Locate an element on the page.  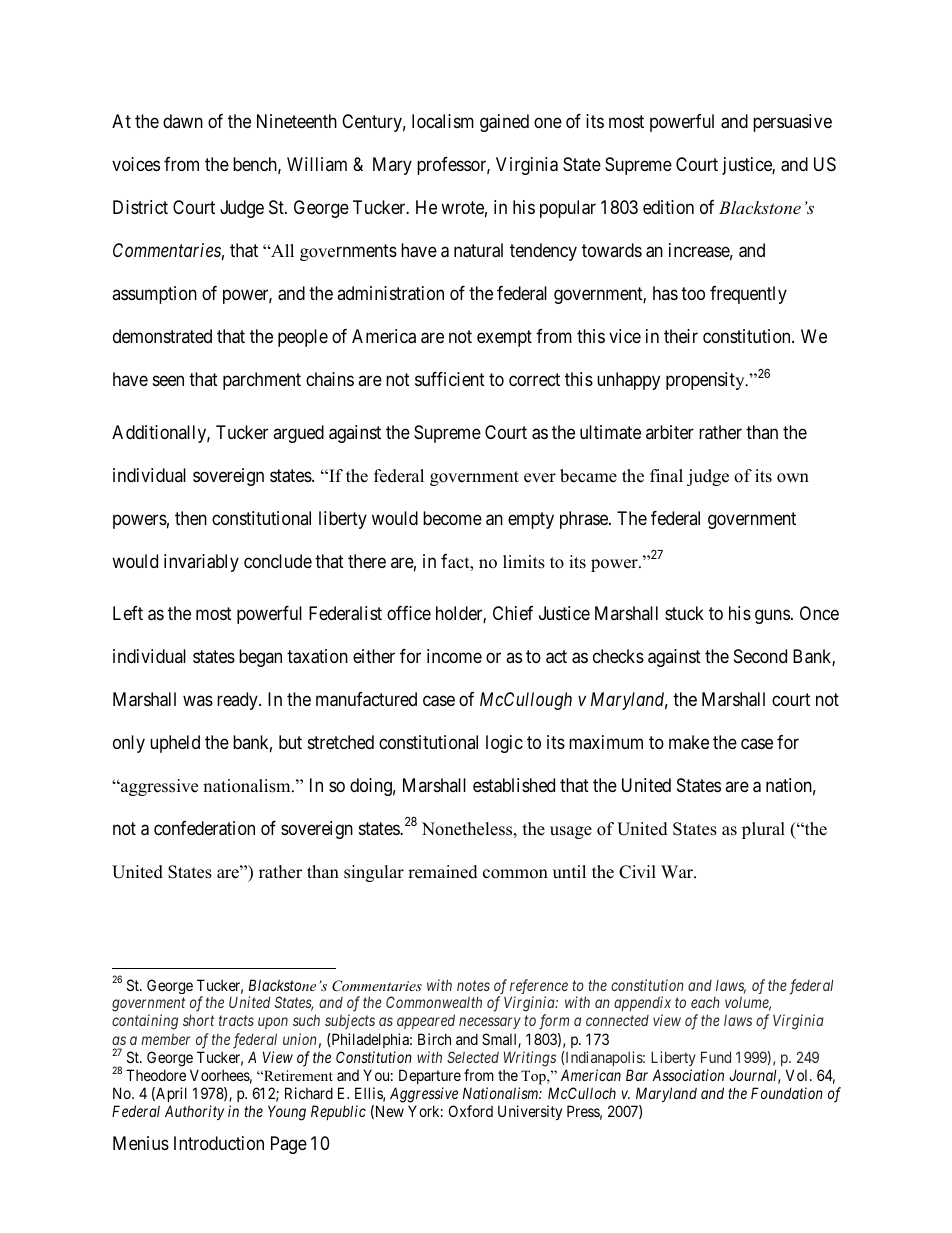
own is located at coordinates (793, 478).
